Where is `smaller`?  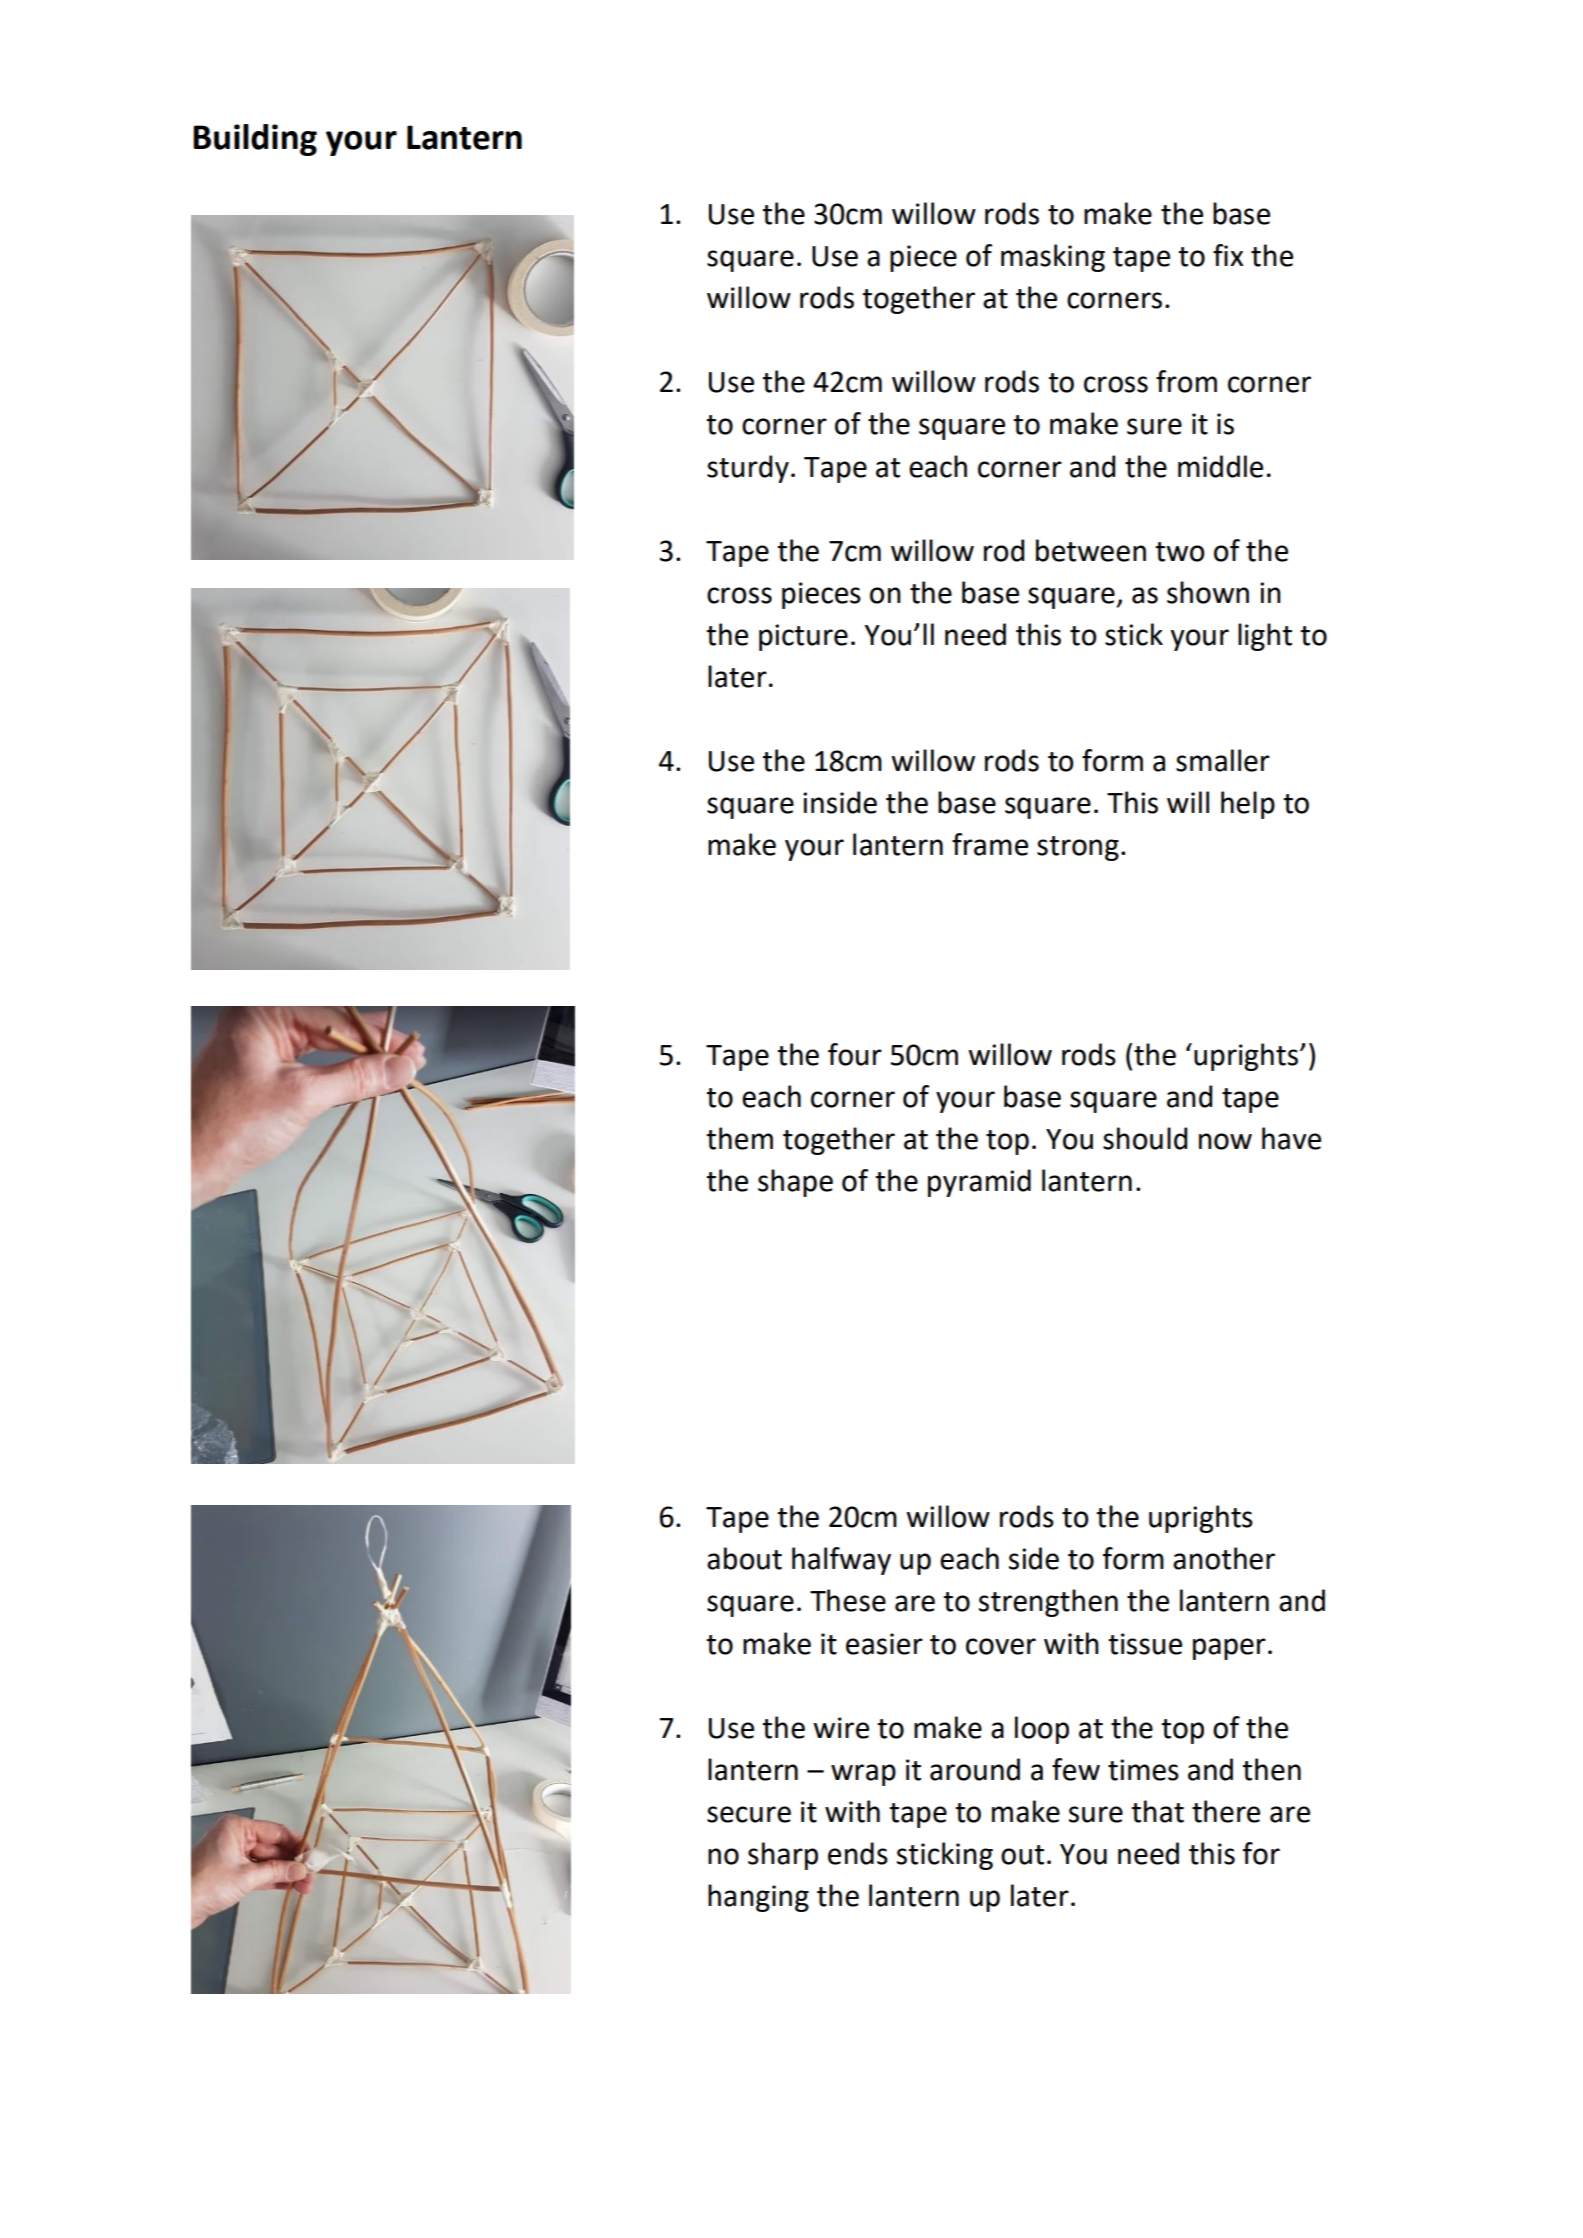 smaller is located at coordinates (1223, 760).
